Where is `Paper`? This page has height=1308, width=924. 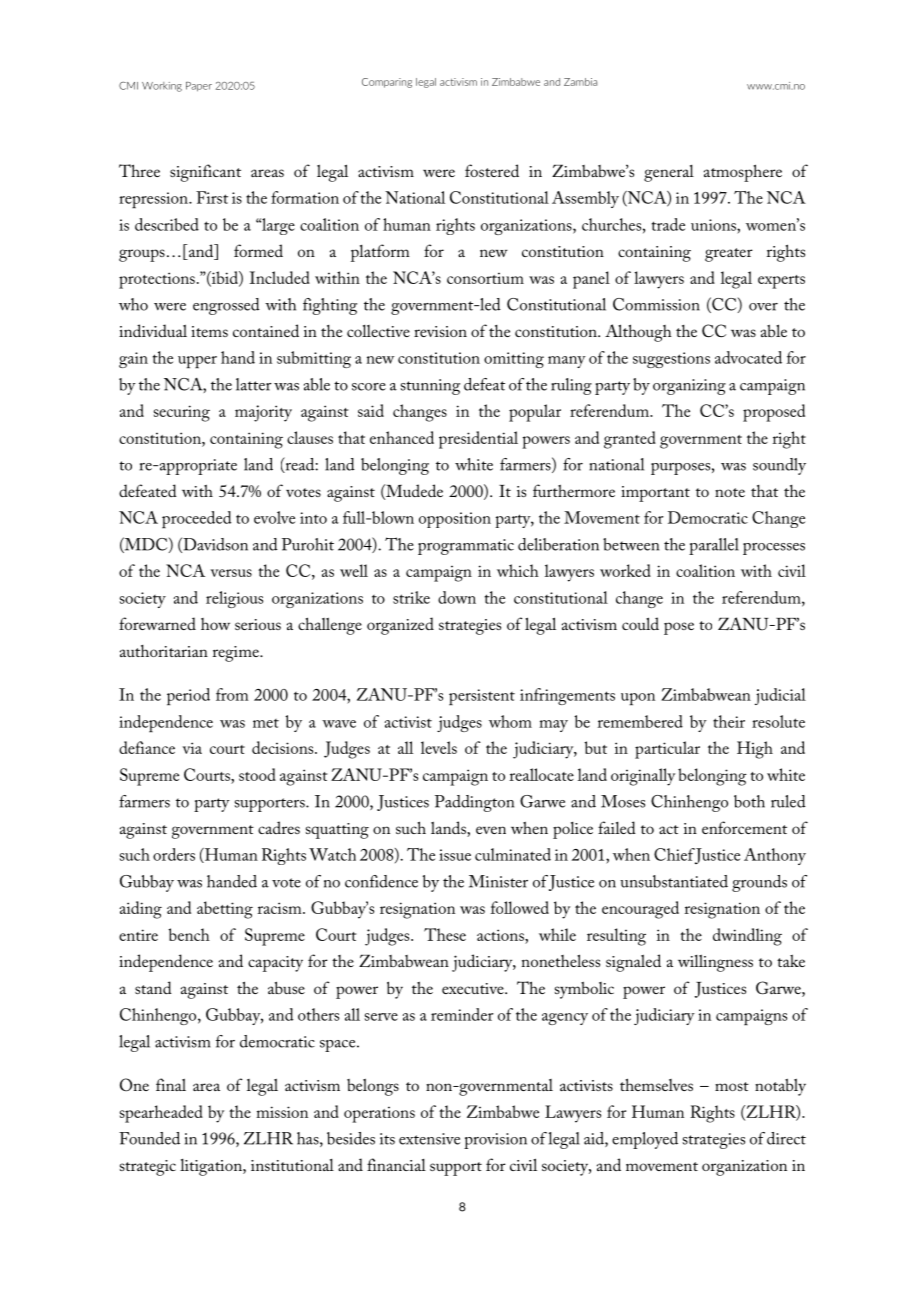
Paper is located at coordinates (199, 87).
